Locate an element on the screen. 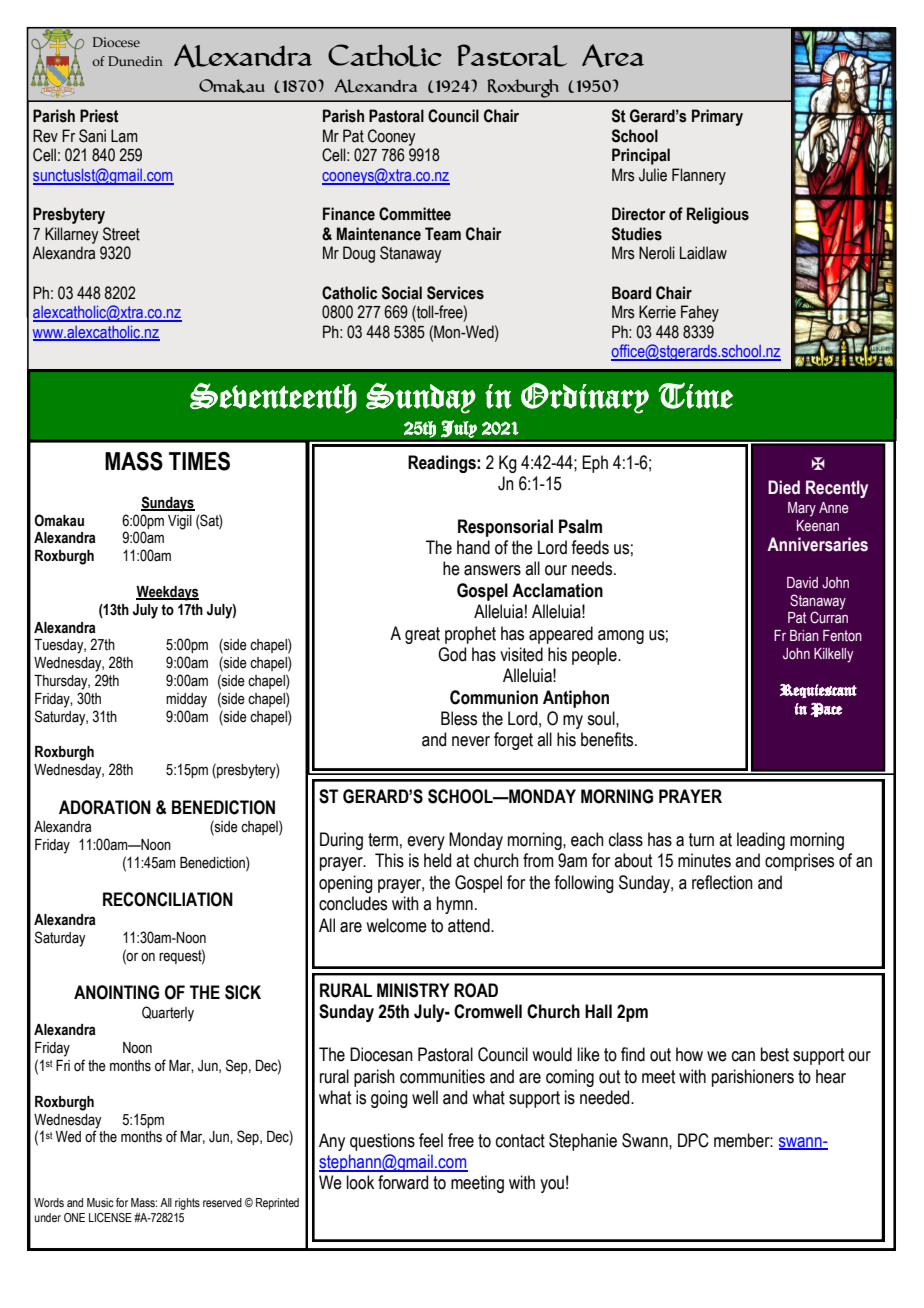  Services is located at coordinates (455, 293).
